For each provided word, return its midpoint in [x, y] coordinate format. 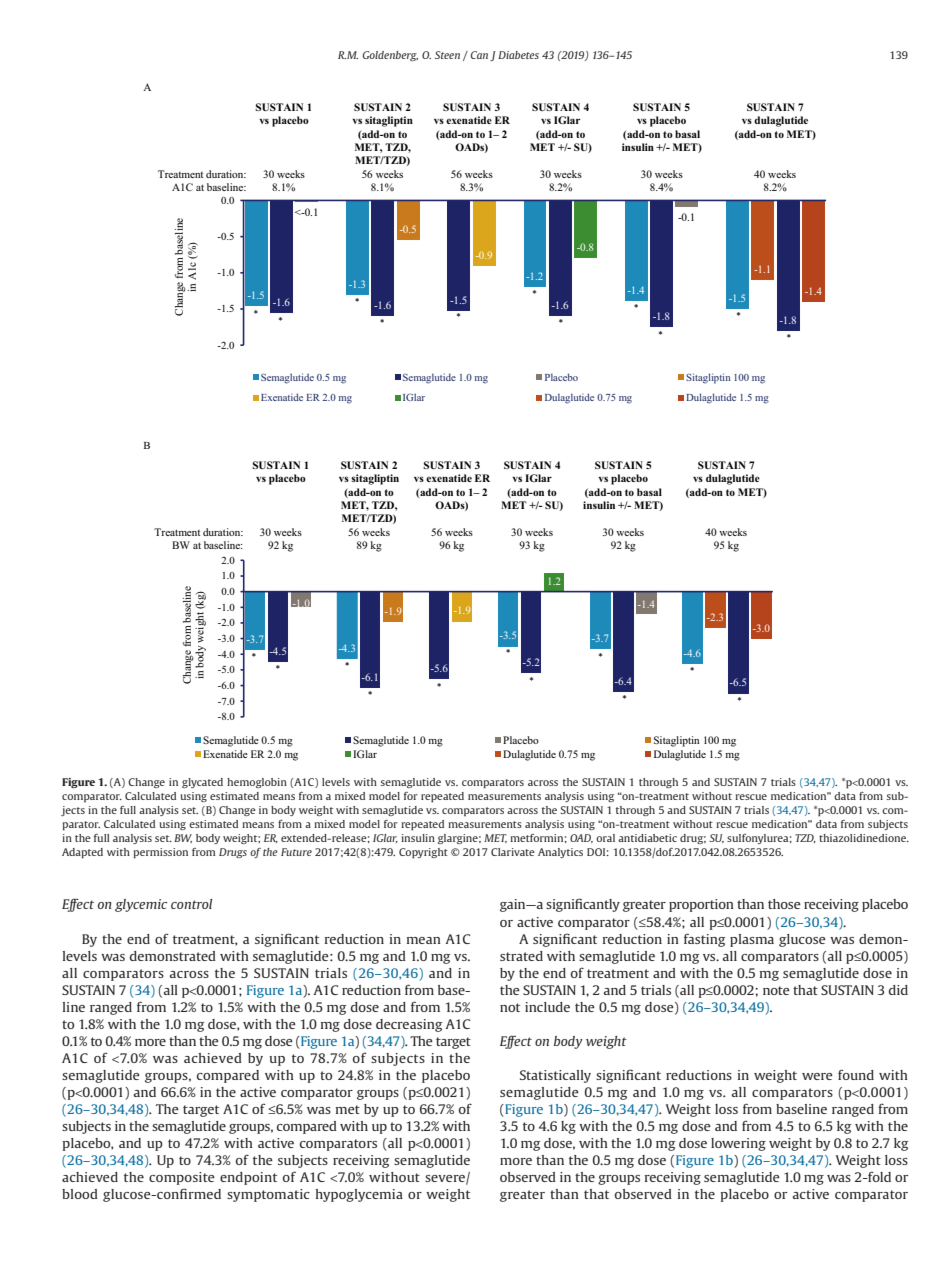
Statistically [555, 1076]
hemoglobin [257, 783]
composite [182, 1178]
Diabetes [518, 55]
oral [605, 838]
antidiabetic [647, 838]
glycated [202, 783]
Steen [447, 55]
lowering [738, 1144]
